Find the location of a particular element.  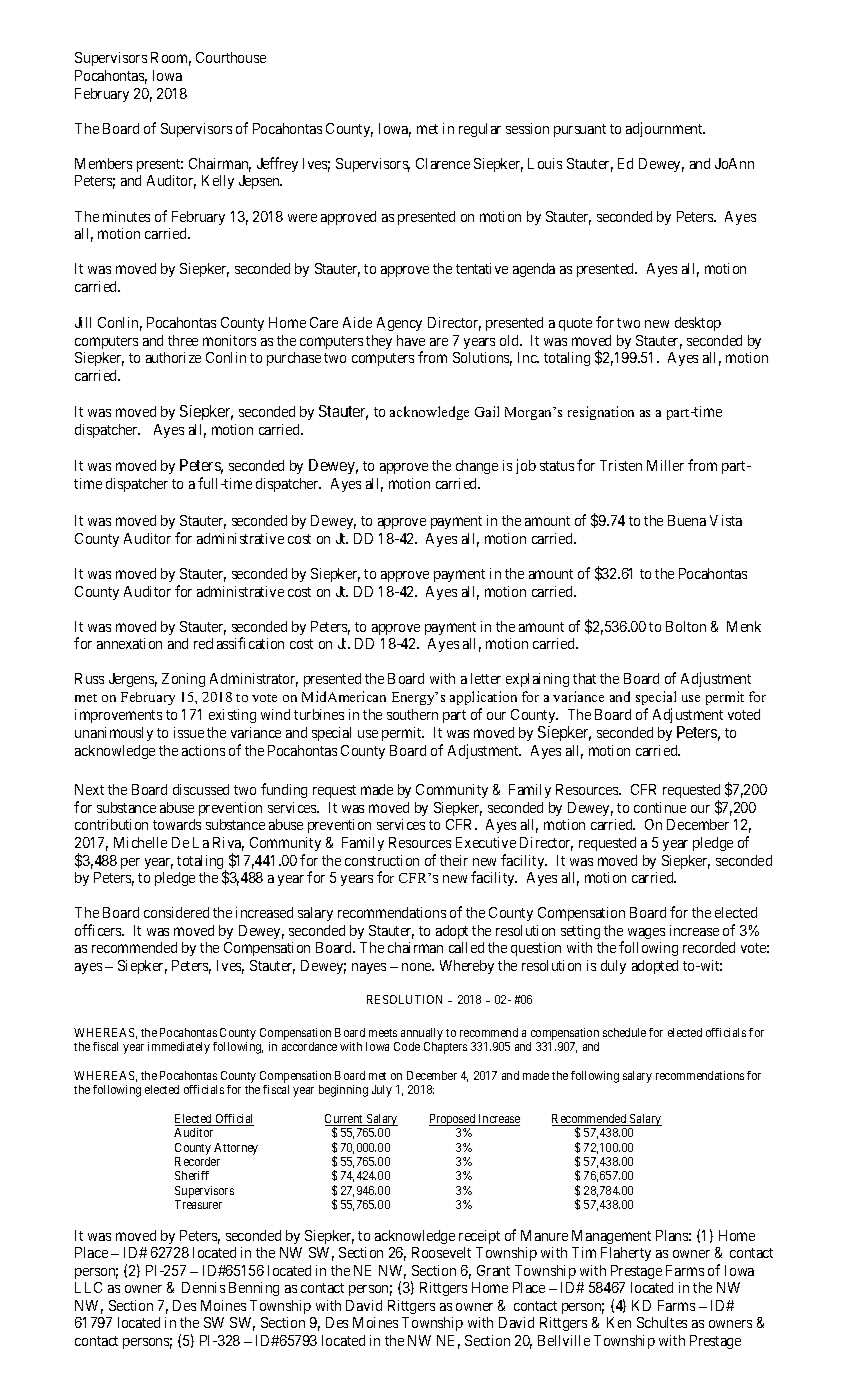

Dennis is located at coordinates (203, 1287).
